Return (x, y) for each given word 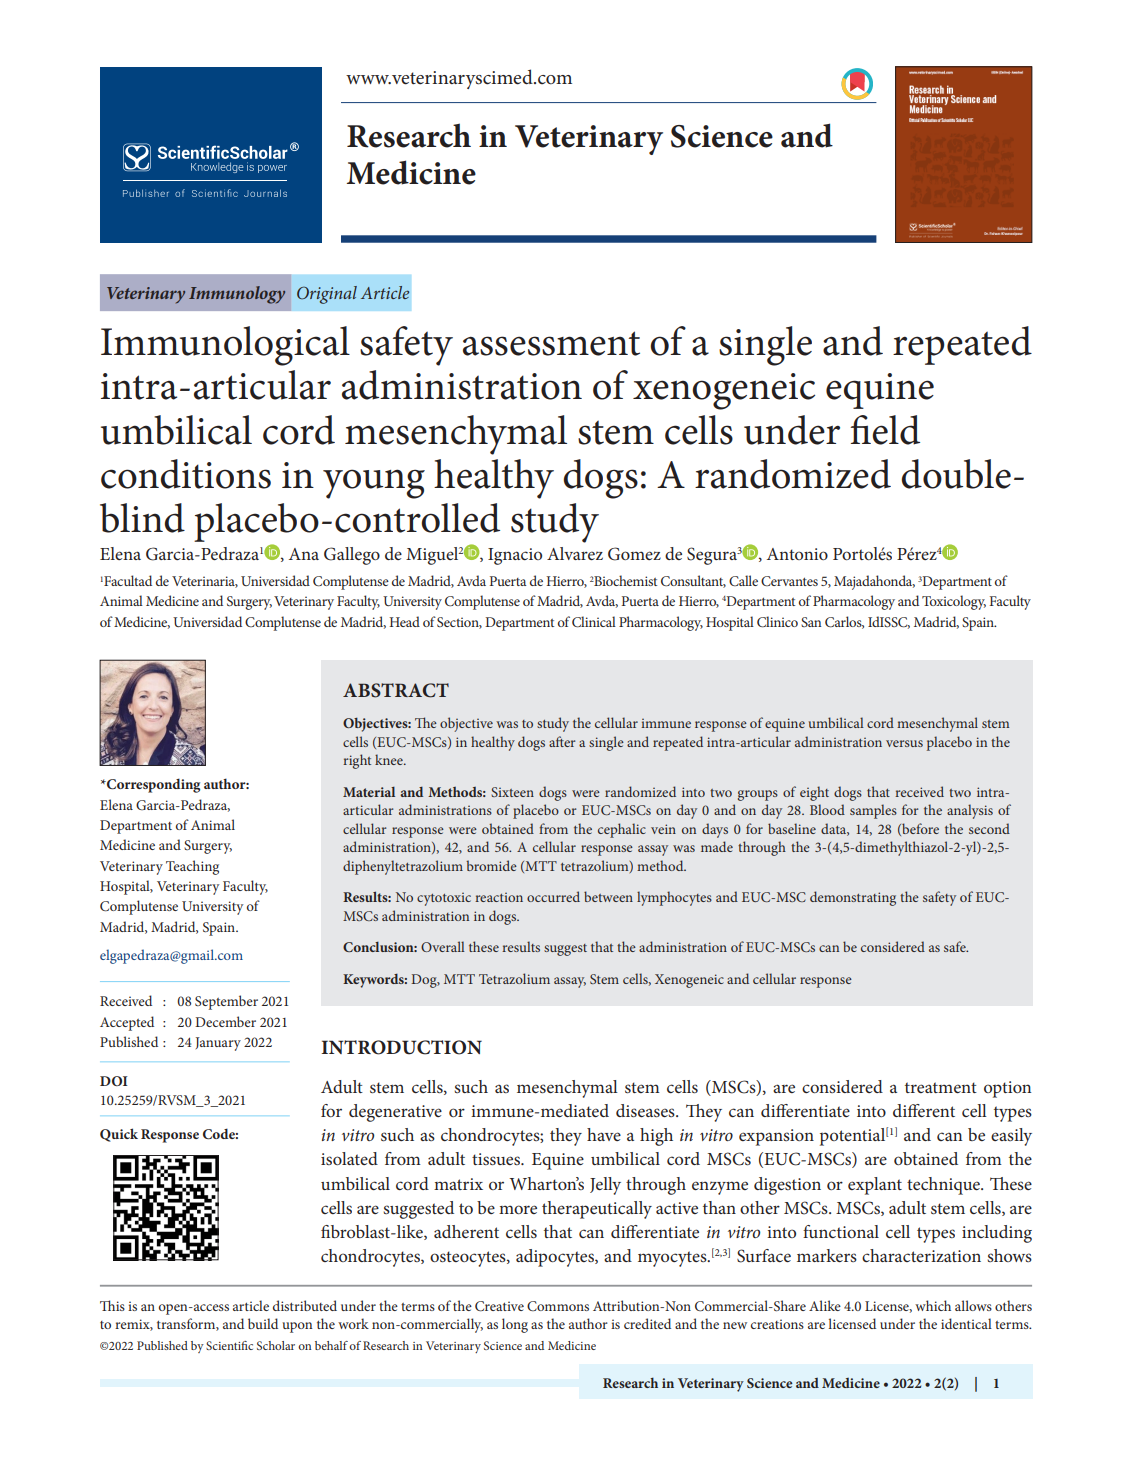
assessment (551, 343)
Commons (558, 1306)
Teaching (192, 867)
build (263, 1323)
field (885, 430)
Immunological (225, 346)
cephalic (622, 830)
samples (873, 811)
